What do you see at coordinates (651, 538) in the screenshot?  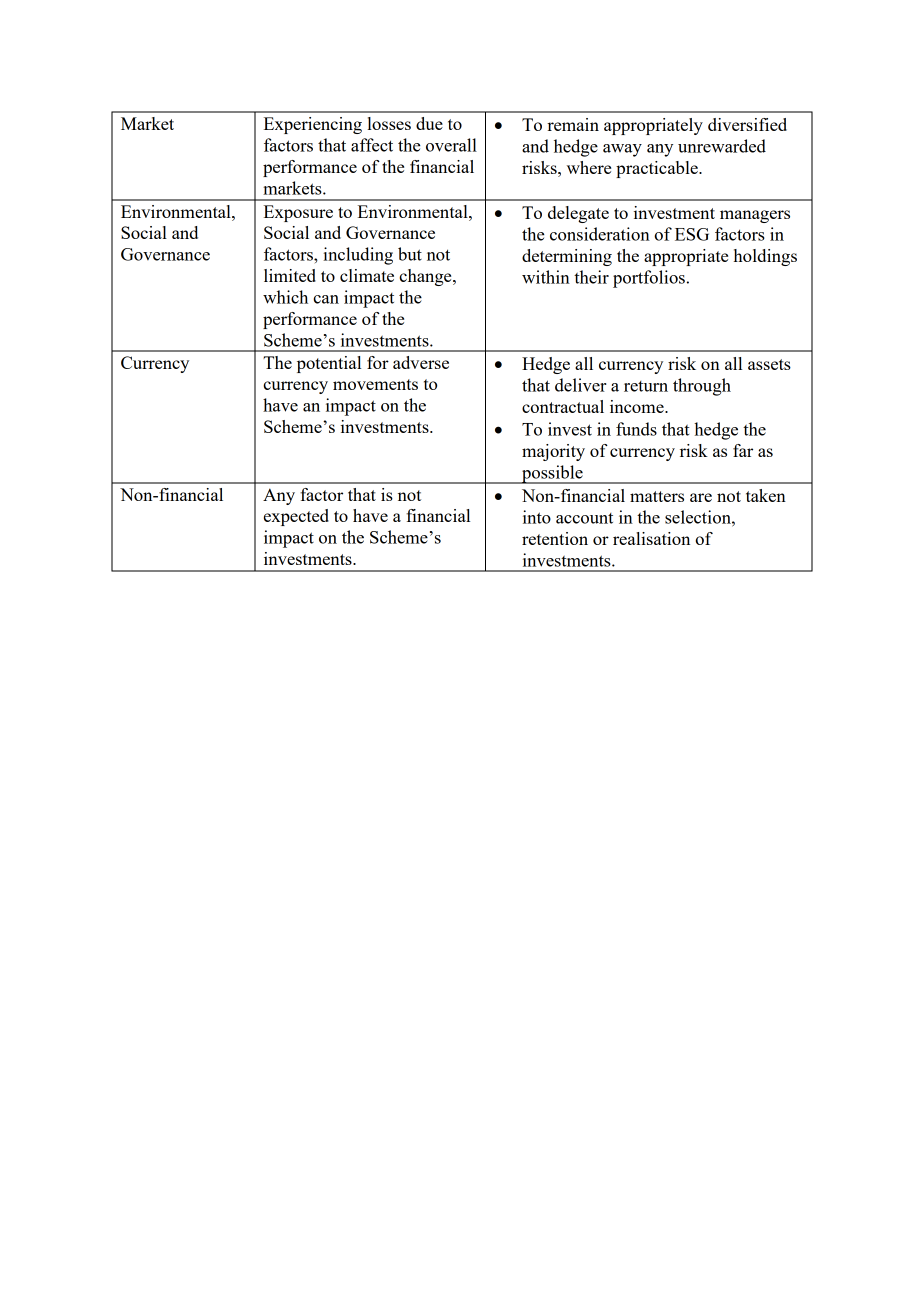 I see `realisation` at bounding box center [651, 538].
